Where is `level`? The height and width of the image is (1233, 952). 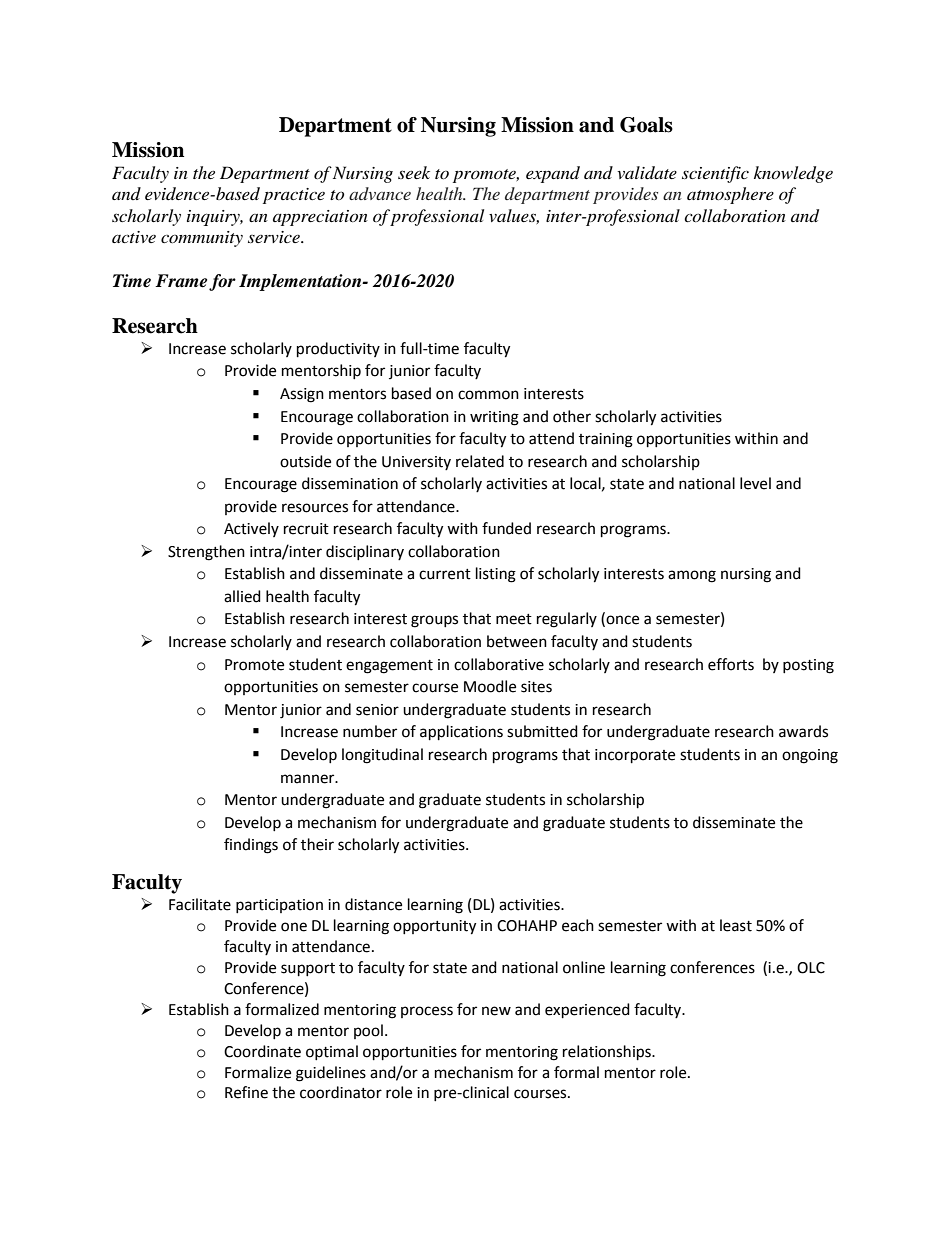 level is located at coordinates (755, 483).
